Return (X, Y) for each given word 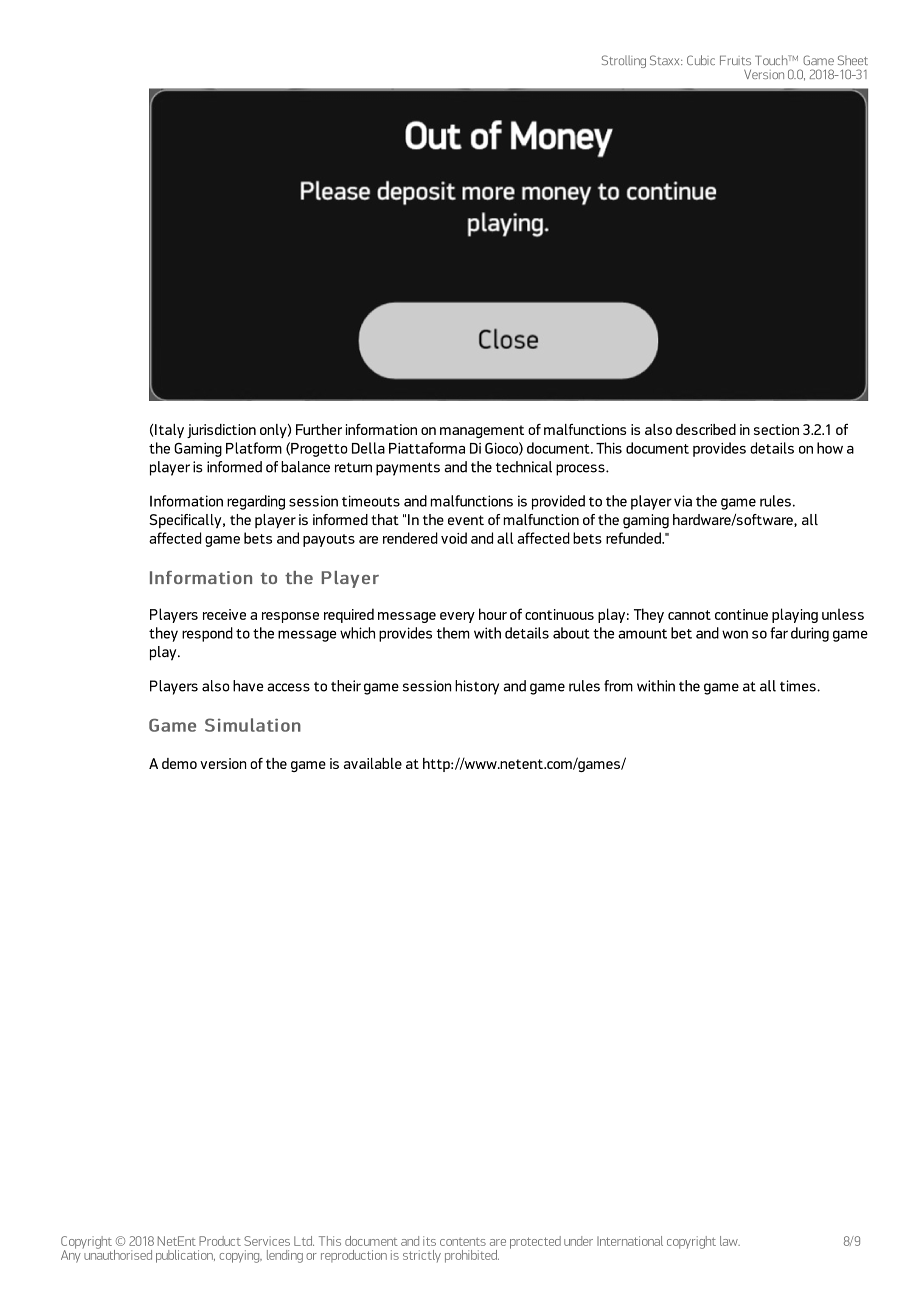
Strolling (624, 61)
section (776, 429)
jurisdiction (221, 431)
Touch (772, 60)
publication (185, 1256)
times (799, 686)
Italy (169, 431)
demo (179, 763)
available (373, 763)
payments (408, 469)
